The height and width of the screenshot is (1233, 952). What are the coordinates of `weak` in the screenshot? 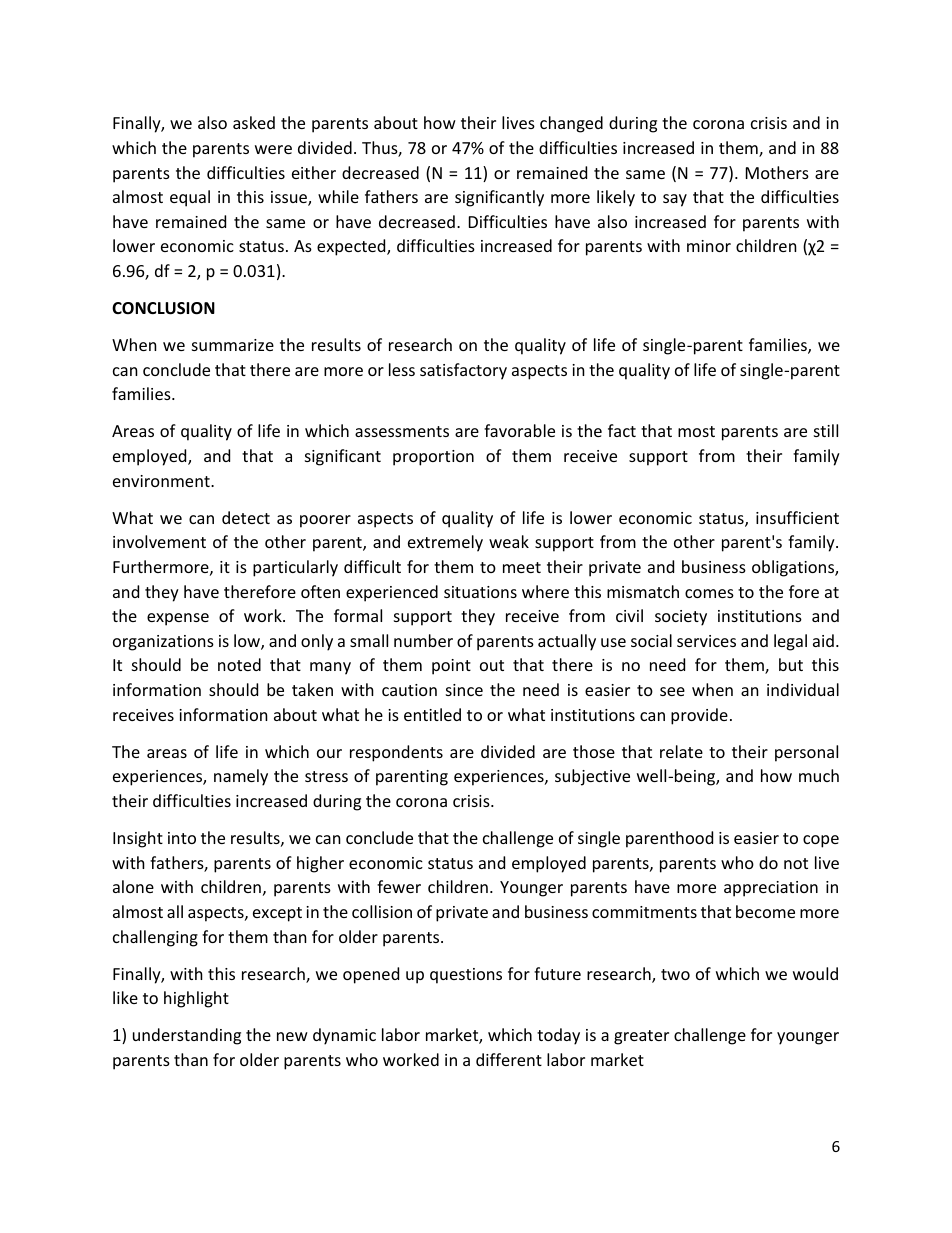 It's located at (509, 541).
